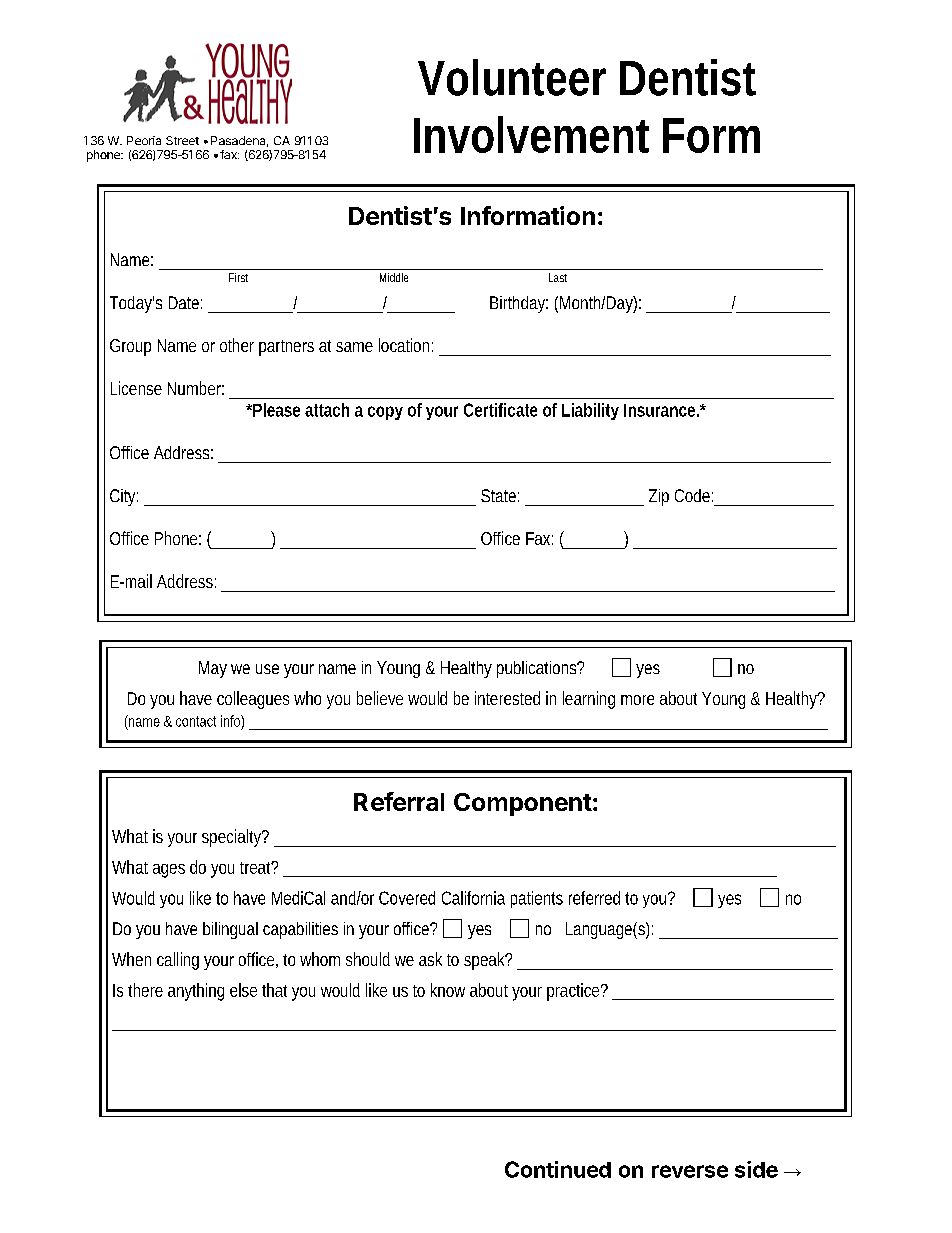 This screenshot has width=952, height=1233. I want to click on City, so click(124, 497).
